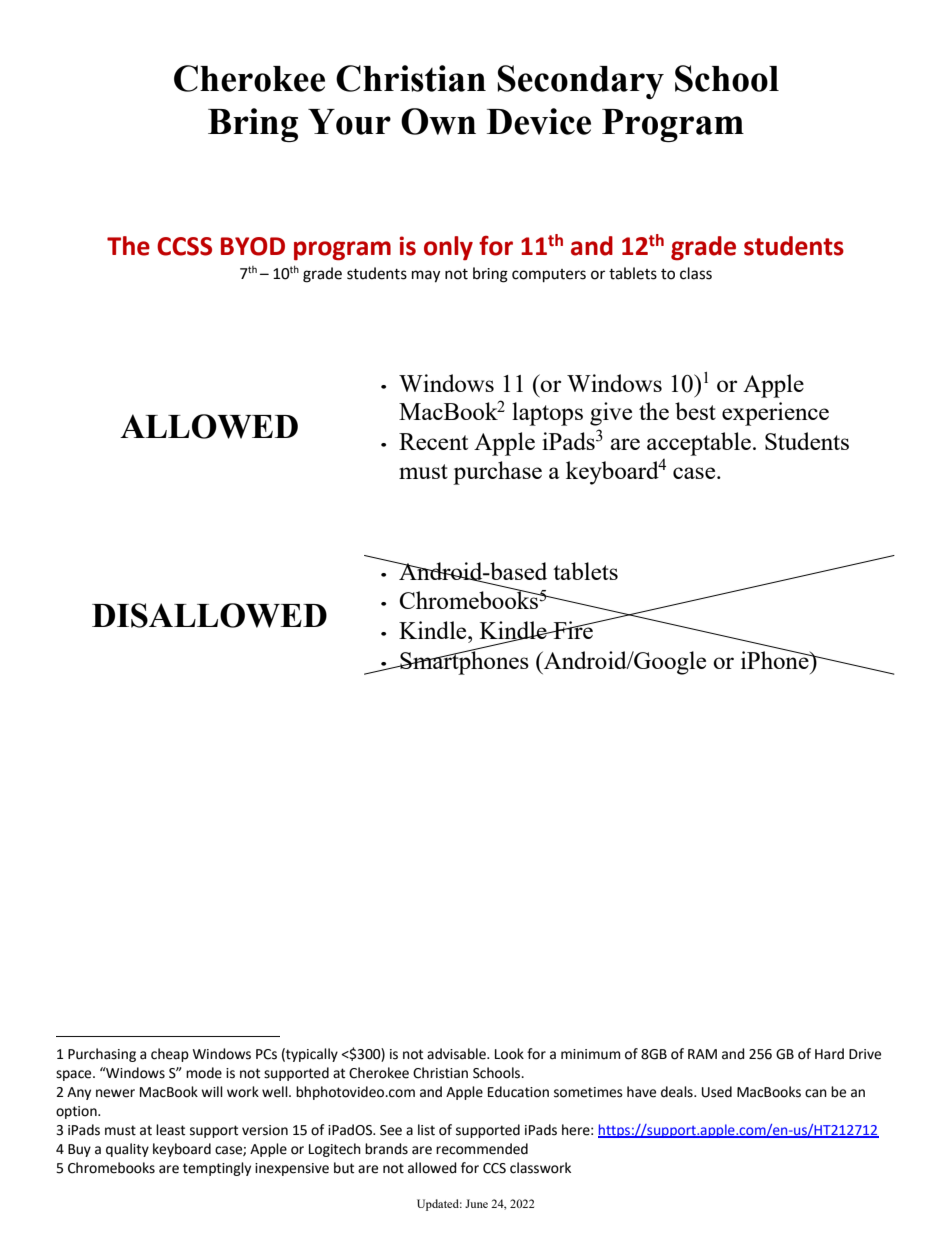 The image size is (952, 1233). What do you see at coordinates (547, 414) in the screenshot?
I see `laptops` at bounding box center [547, 414].
